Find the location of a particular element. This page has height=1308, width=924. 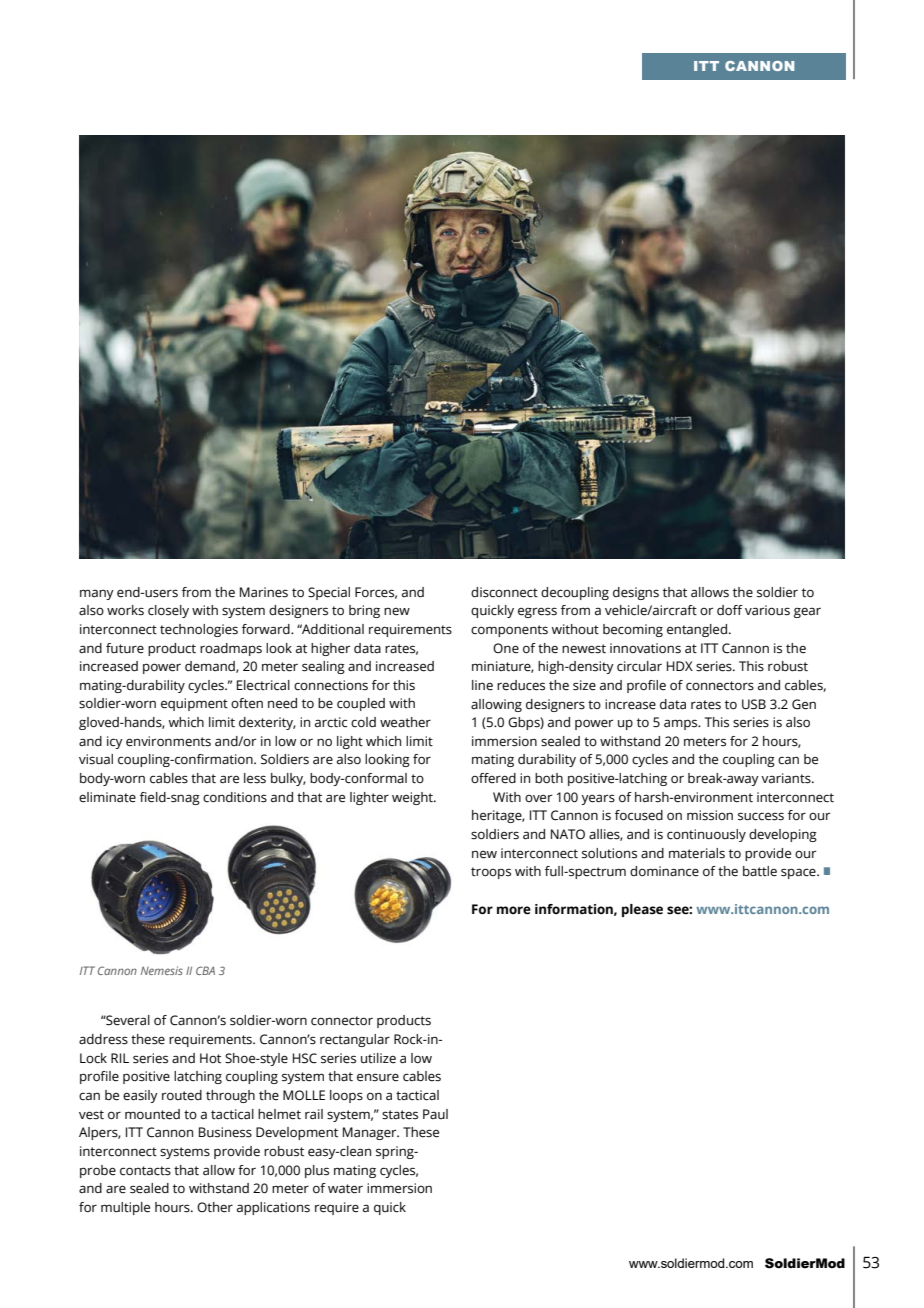

more is located at coordinates (514, 910).
